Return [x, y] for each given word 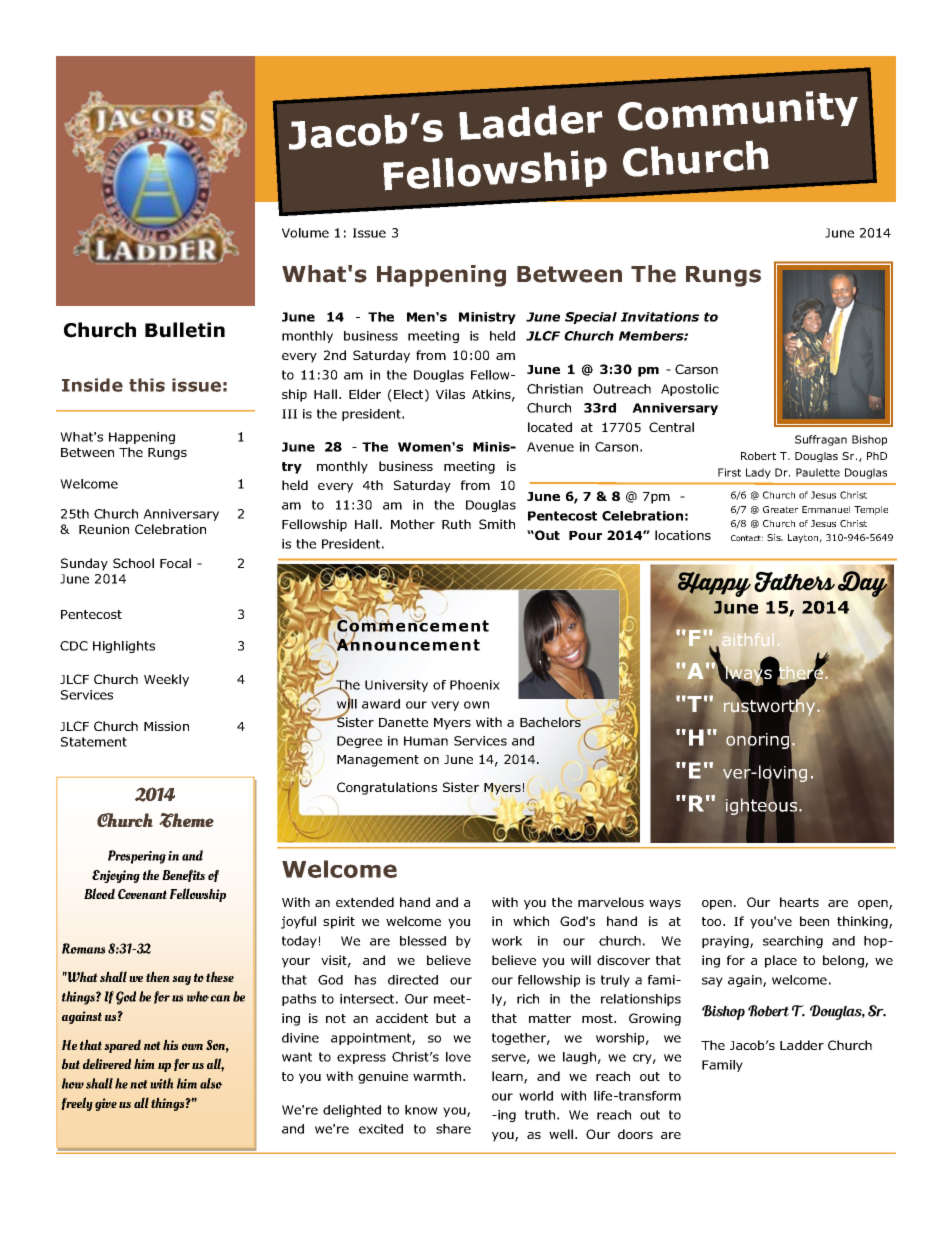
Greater [780, 509]
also [211, 1083]
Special [591, 318]
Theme [187, 820]
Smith [497, 524]
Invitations [660, 317]
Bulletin [185, 330]
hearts [799, 902]
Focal [175, 563]
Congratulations [387, 788]
